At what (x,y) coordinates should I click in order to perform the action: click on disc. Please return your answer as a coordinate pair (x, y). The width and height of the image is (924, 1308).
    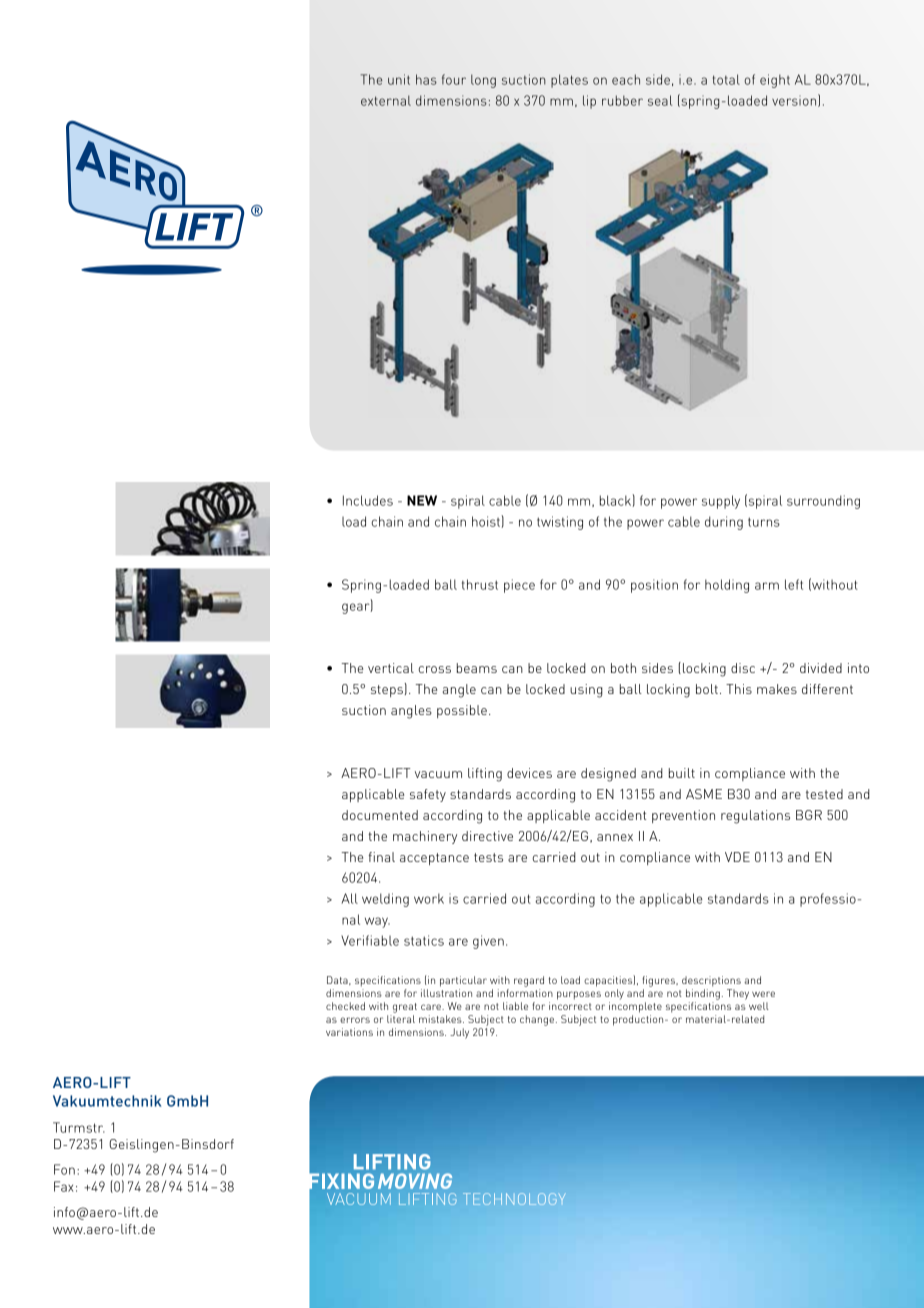
    Looking at the image, I should click on (743, 668).
